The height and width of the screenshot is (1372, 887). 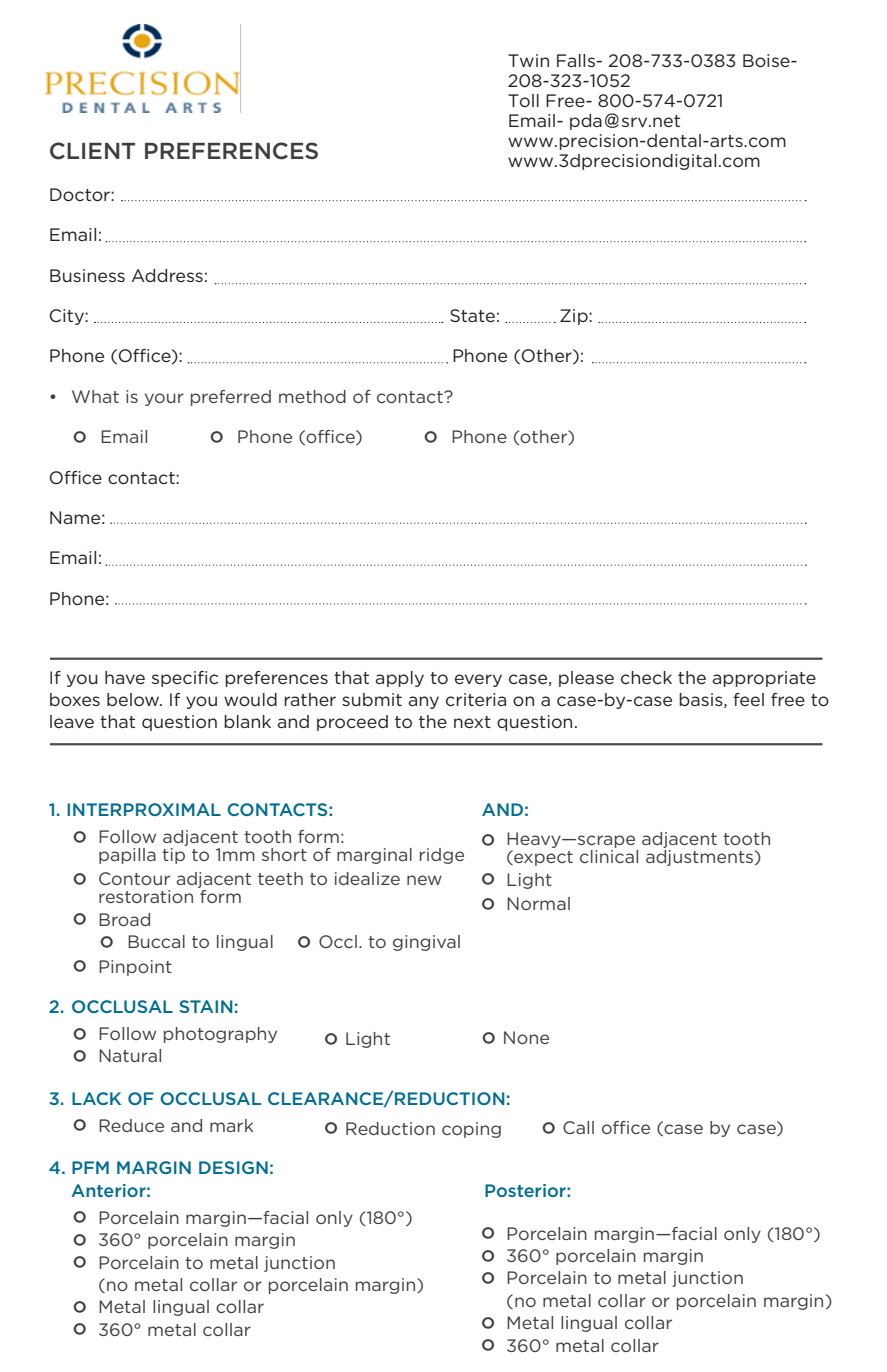 What do you see at coordinates (312, 396) in the screenshot?
I see `method` at bounding box center [312, 396].
